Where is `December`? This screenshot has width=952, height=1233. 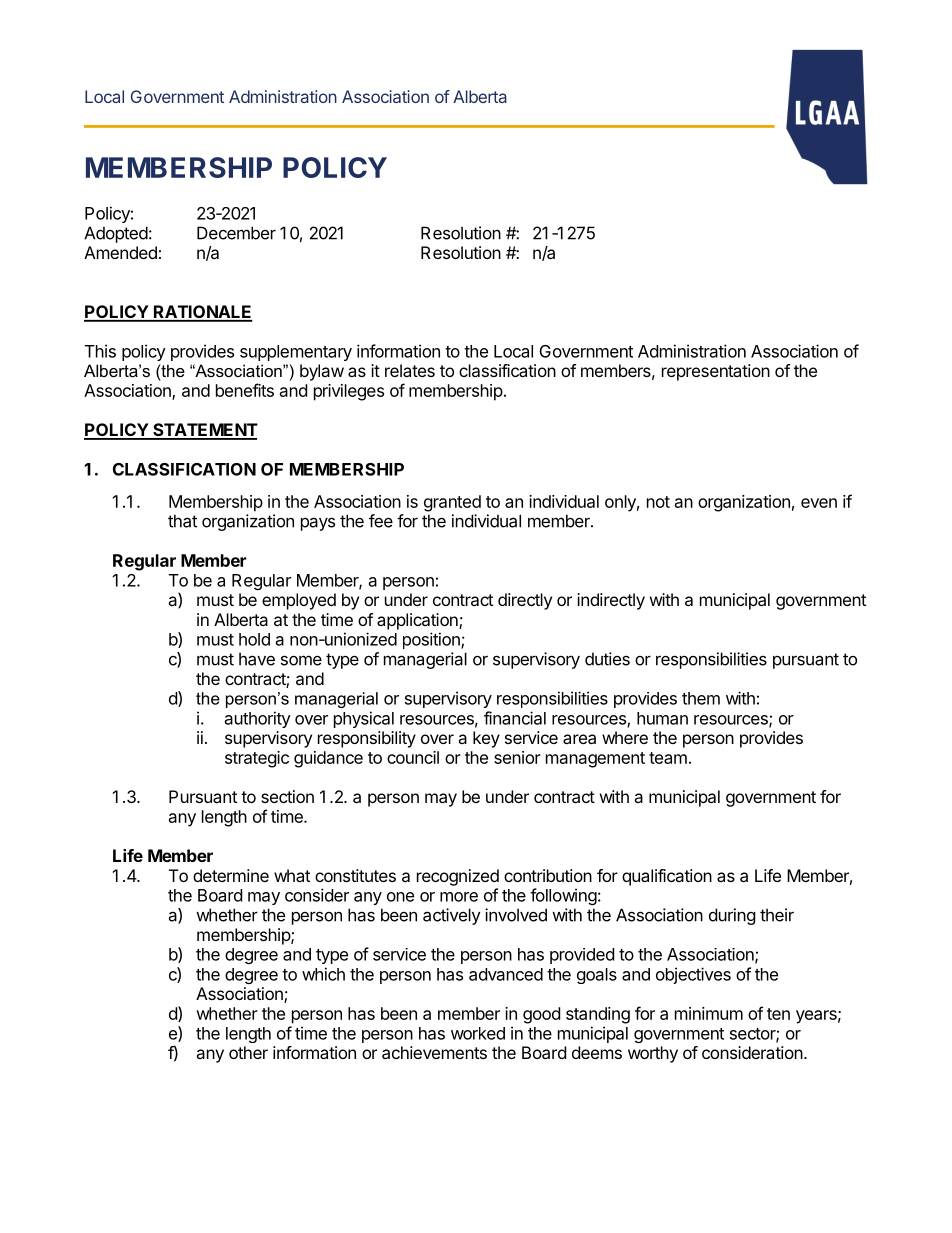
December is located at coordinates (236, 233).
